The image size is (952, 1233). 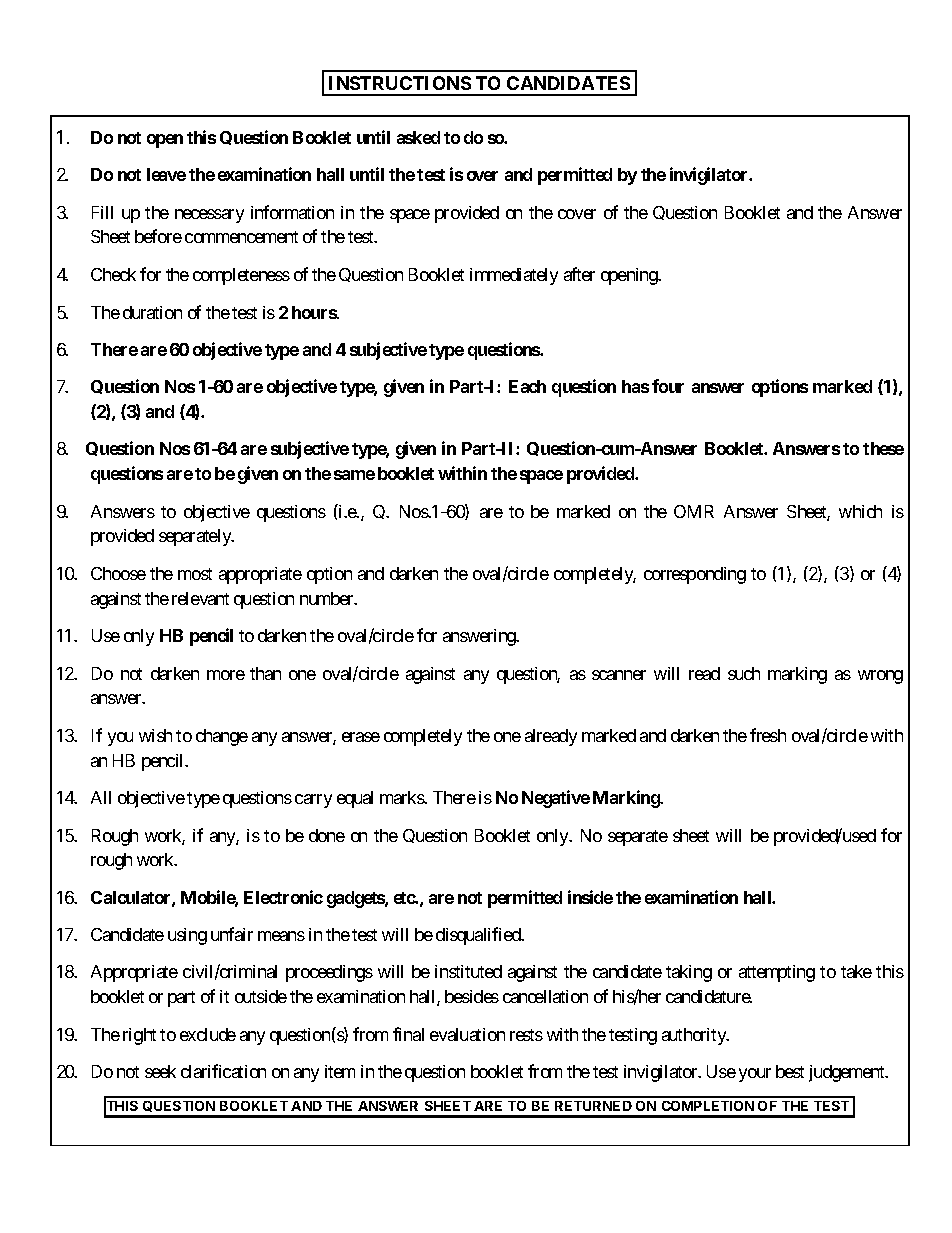 What do you see at coordinates (579, 274) in the page?
I see `after` at bounding box center [579, 274].
